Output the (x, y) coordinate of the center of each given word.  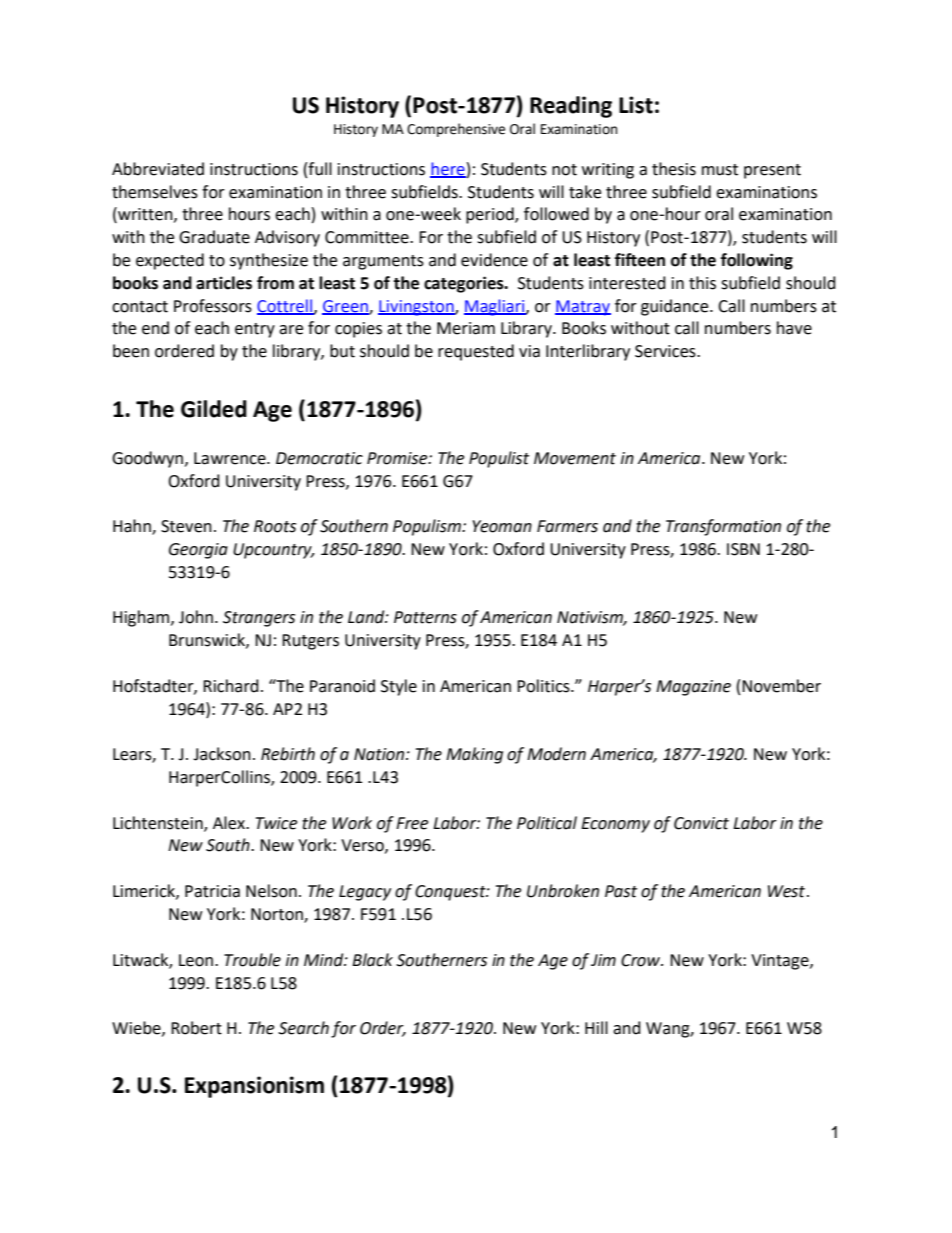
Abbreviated (158, 169)
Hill (596, 1027)
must (720, 170)
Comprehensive (456, 130)
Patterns (425, 617)
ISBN (743, 549)
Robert (196, 1028)
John (196, 617)
